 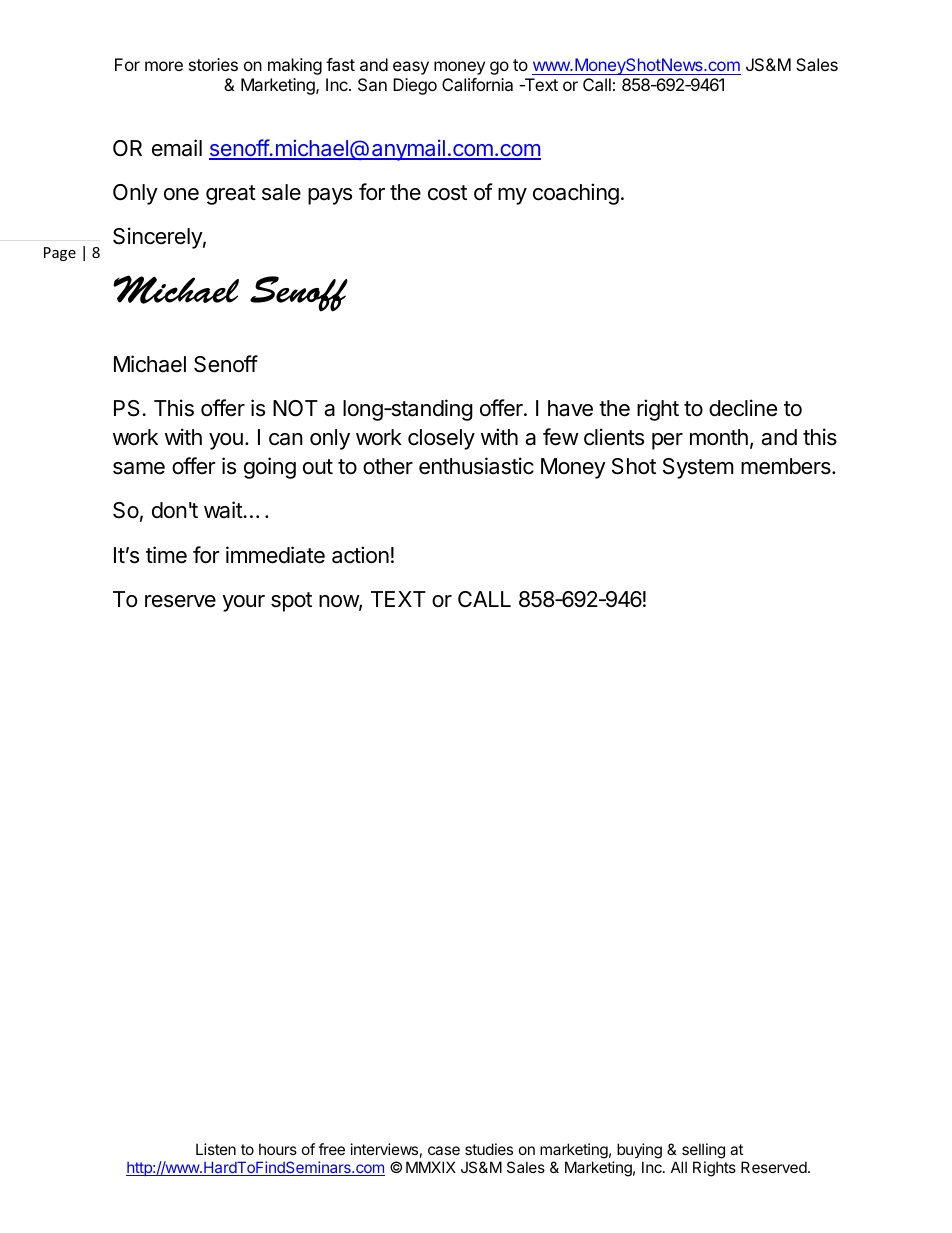 I want to click on Listen, so click(x=216, y=1149).
